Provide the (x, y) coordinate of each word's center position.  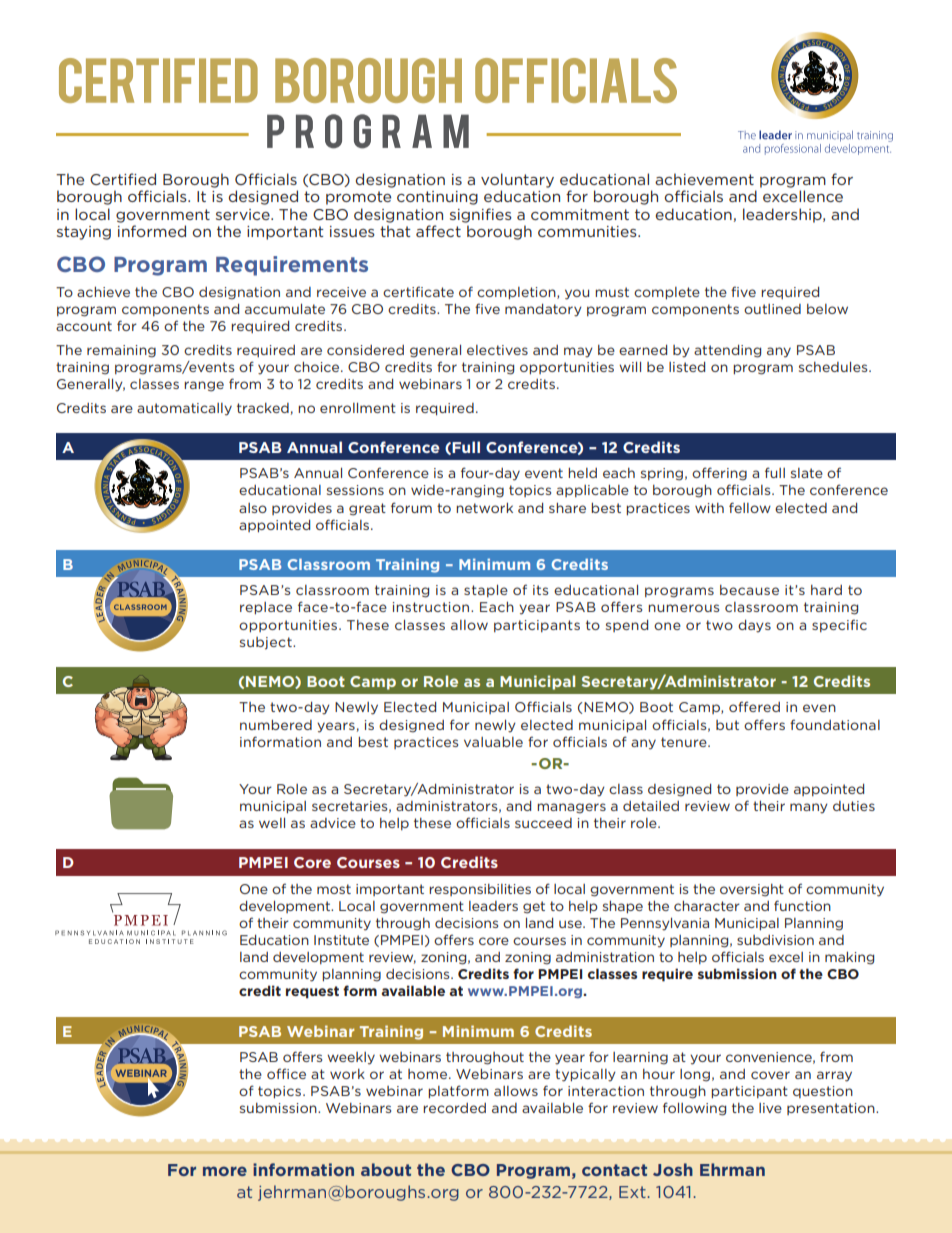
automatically (184, 409)
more (225, 1171)
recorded (454, 1108)
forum (411, 507)
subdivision (775, 940)
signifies (481, 215)
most (334, 889)
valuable (493, 742)
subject (267, 643)
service (244, 214)
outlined (772, 309)
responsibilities (480, 890)
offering (719, 474)
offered (754, 706)
